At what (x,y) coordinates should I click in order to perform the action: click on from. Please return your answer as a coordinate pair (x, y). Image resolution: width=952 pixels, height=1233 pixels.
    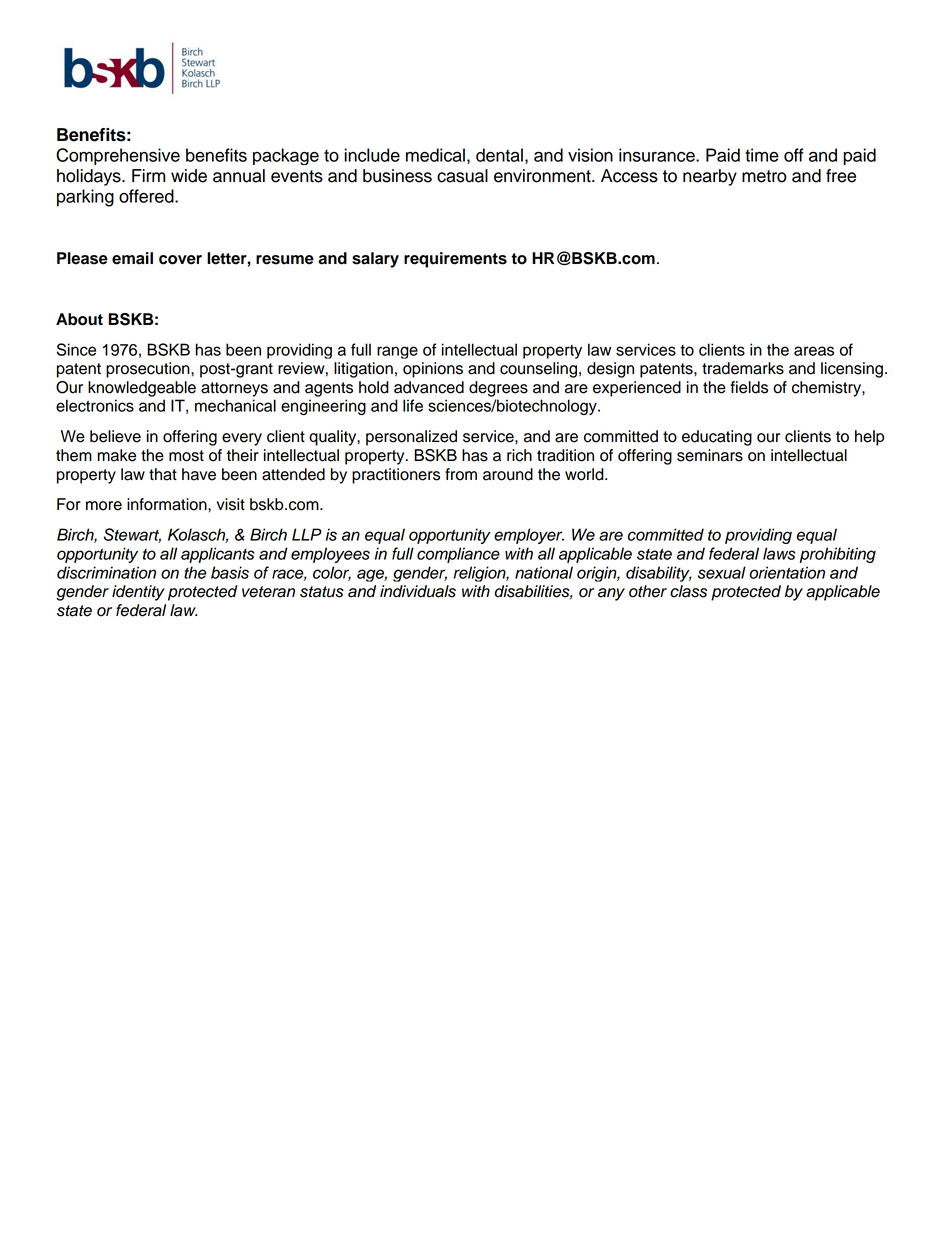
    Looking at the image, I should click on (461, 474).
